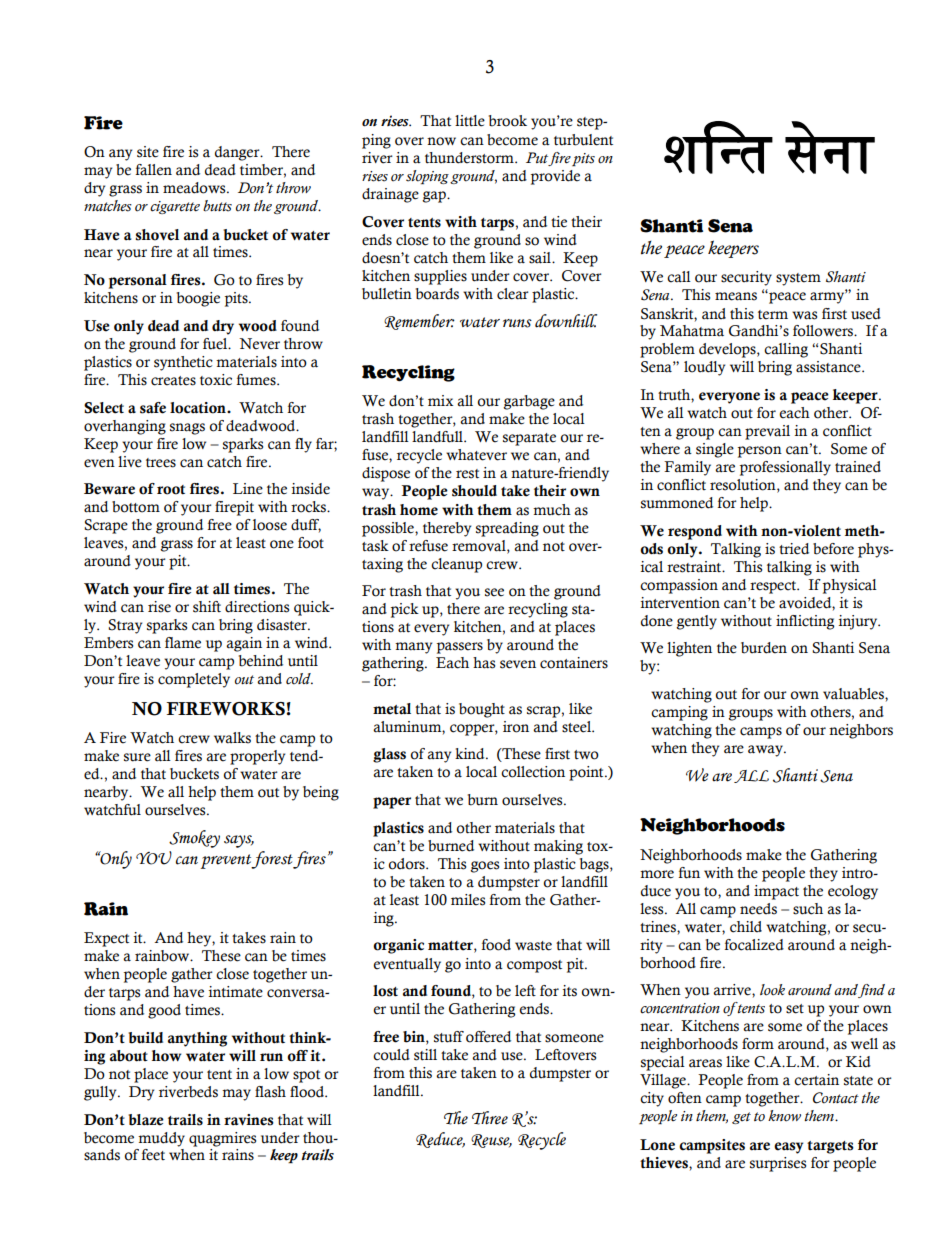 The height and width of the screenshot is (1233, 952). What do you see at coordinates (474, 491) in the screenshot?
I see `should` at bounding box center [474, 491].
